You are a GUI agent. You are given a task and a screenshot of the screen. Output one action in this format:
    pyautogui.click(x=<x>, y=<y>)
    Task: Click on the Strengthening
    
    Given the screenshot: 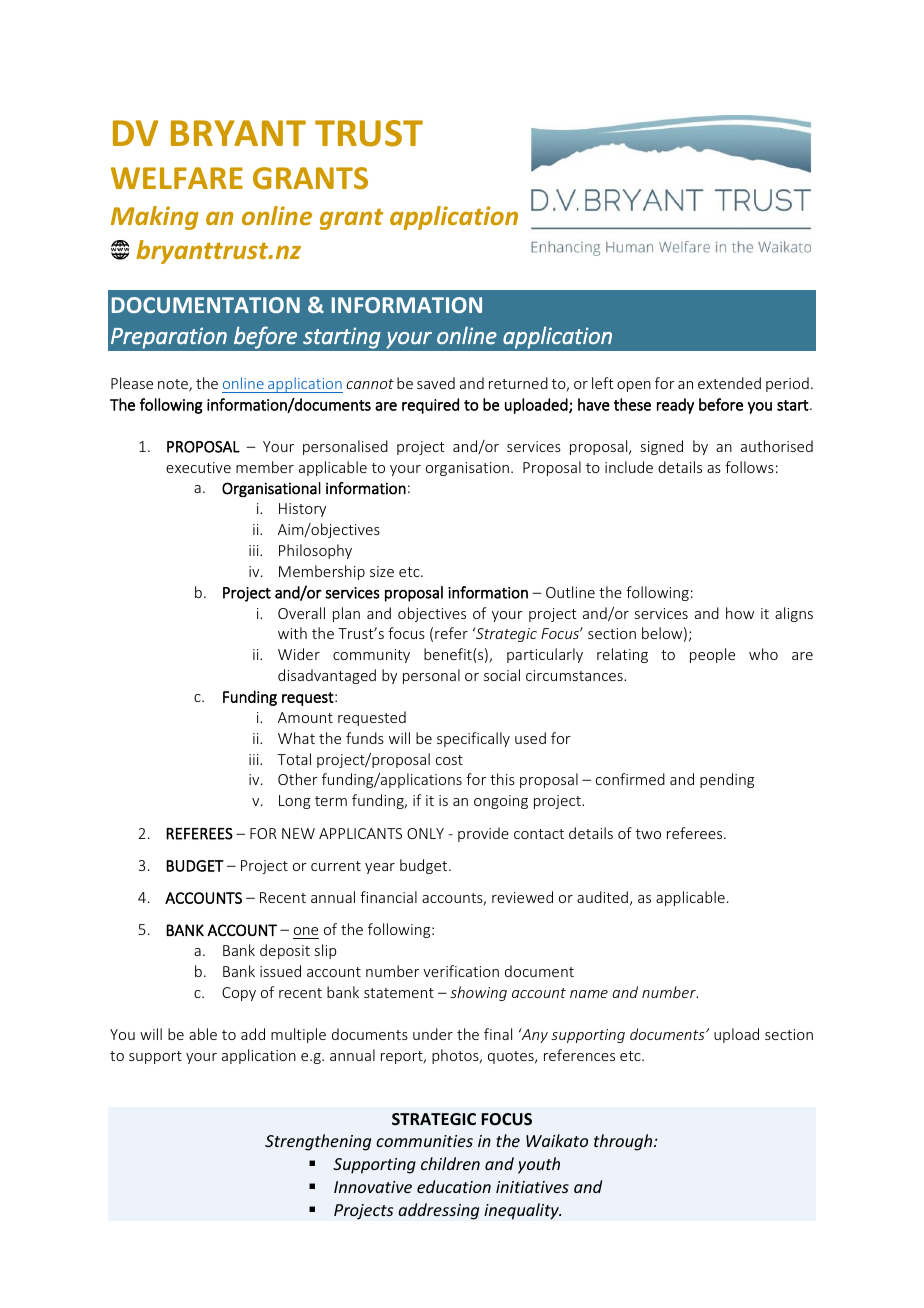 What is the action you would take?
    pyautogui.click(x=318, y=1142)
